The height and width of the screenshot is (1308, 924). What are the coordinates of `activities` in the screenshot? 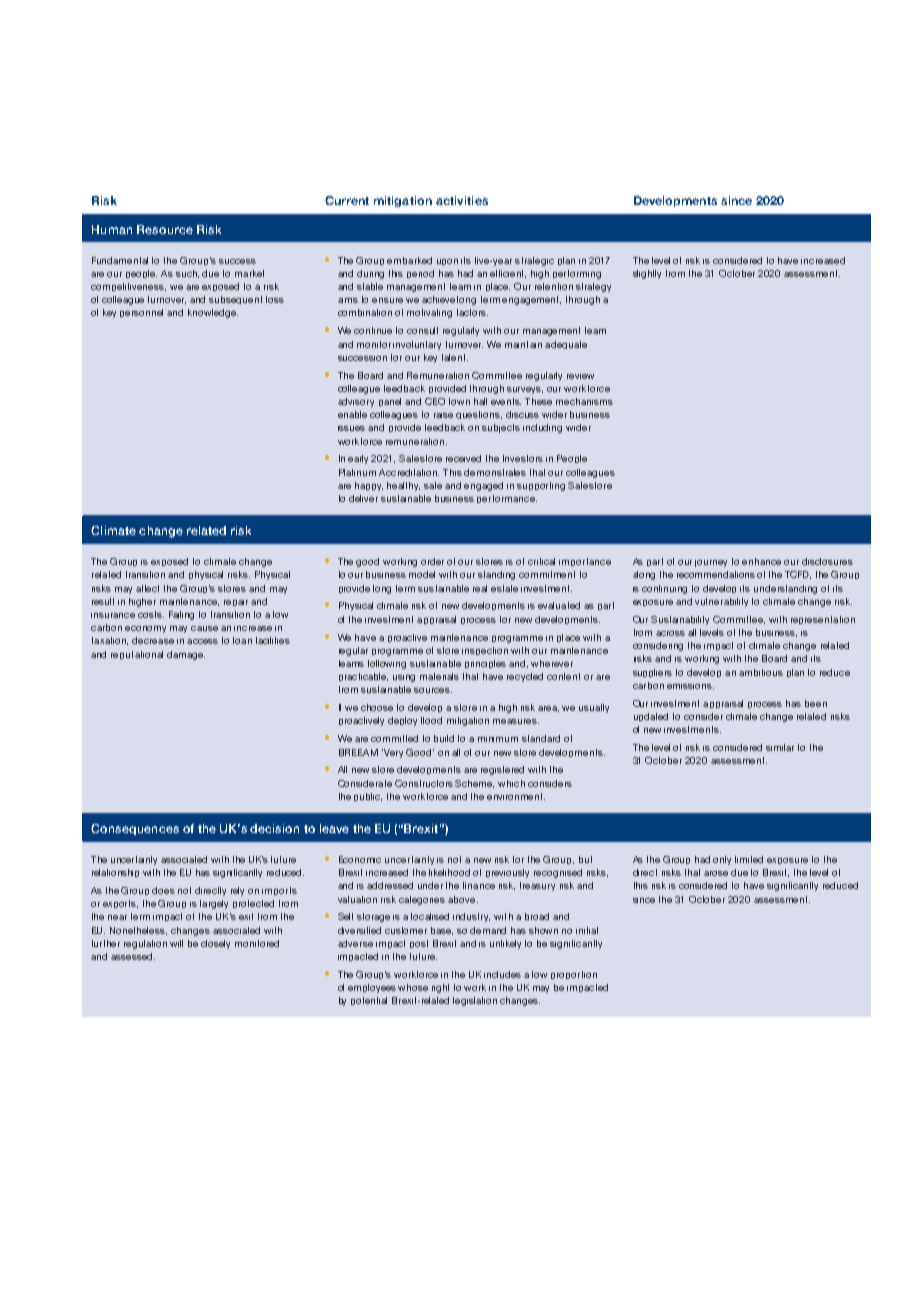 It's located at (462, 200).
